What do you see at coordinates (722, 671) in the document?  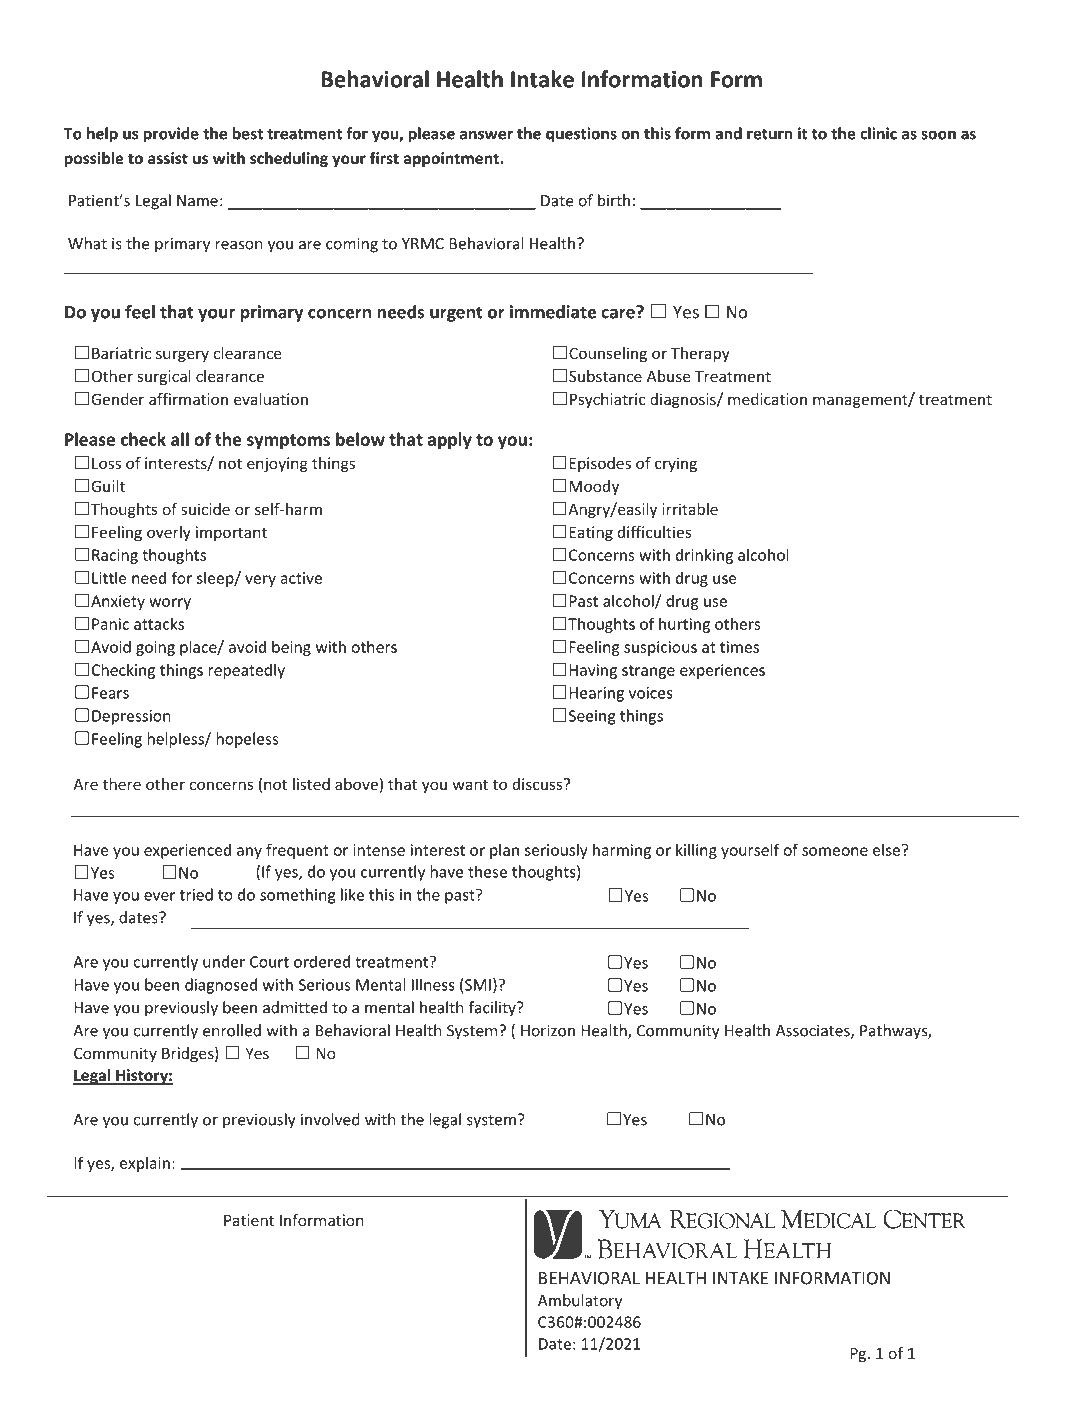 I see `experiences` at bounding box center [722, 671].
